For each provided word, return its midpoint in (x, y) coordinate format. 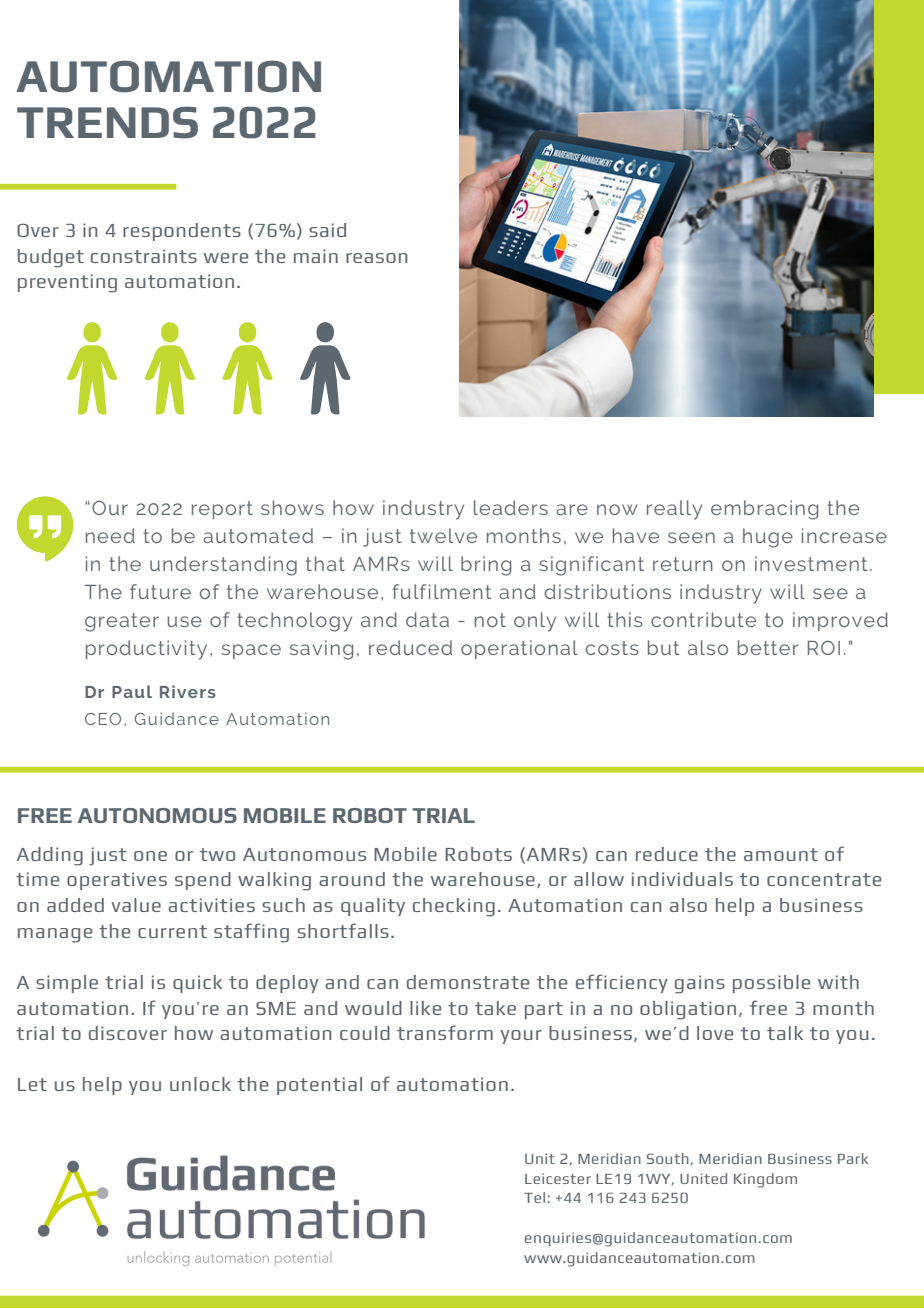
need (110, 535)
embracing (764, 510)
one (150, 856)
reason (376, 258)
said (327, 230)
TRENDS (107, 122)
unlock (200, 1084)
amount (781, 854)
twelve (443, 535)
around (352, 879)
